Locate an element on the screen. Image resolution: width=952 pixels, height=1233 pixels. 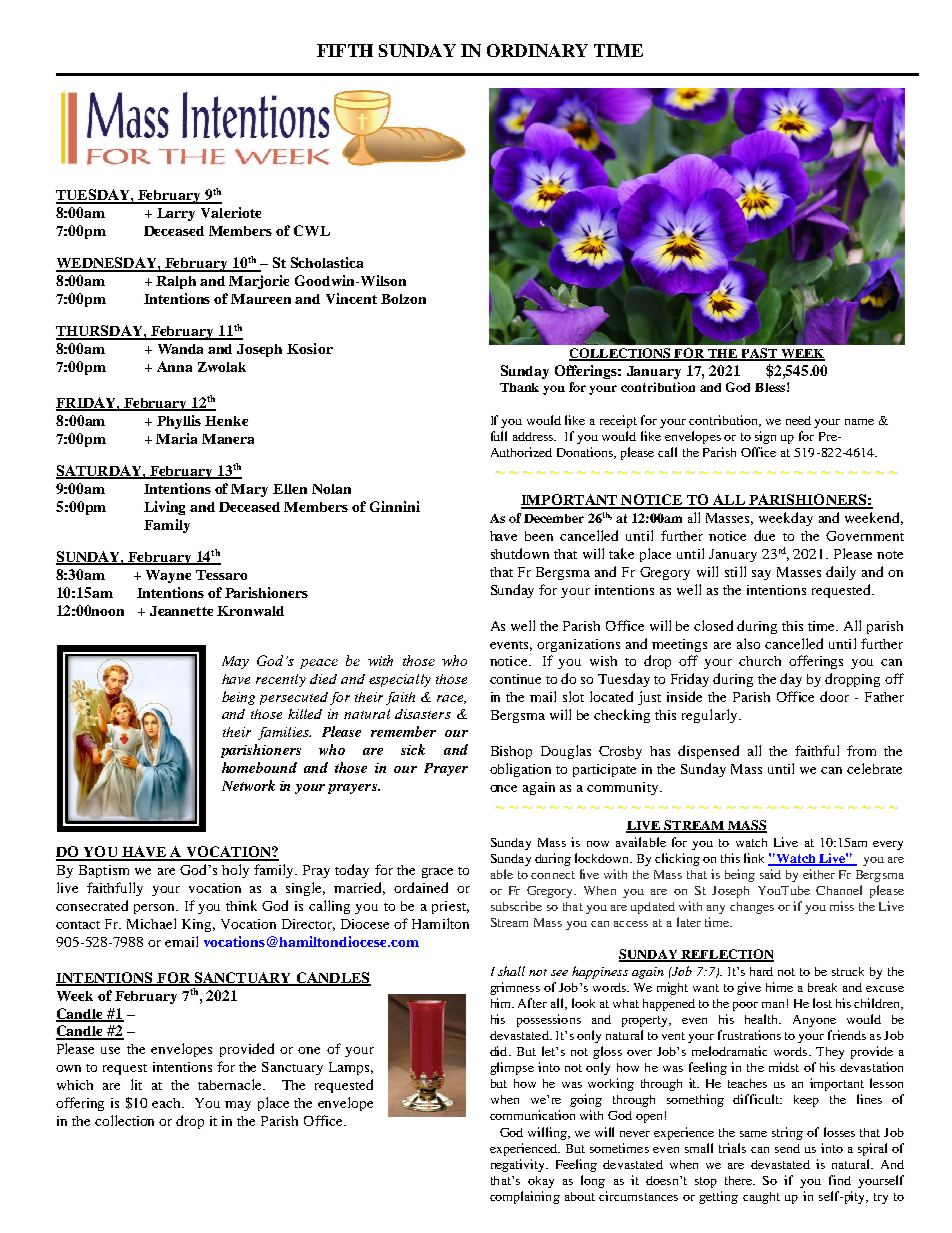
lit is located at coordinates (136, 1084).
